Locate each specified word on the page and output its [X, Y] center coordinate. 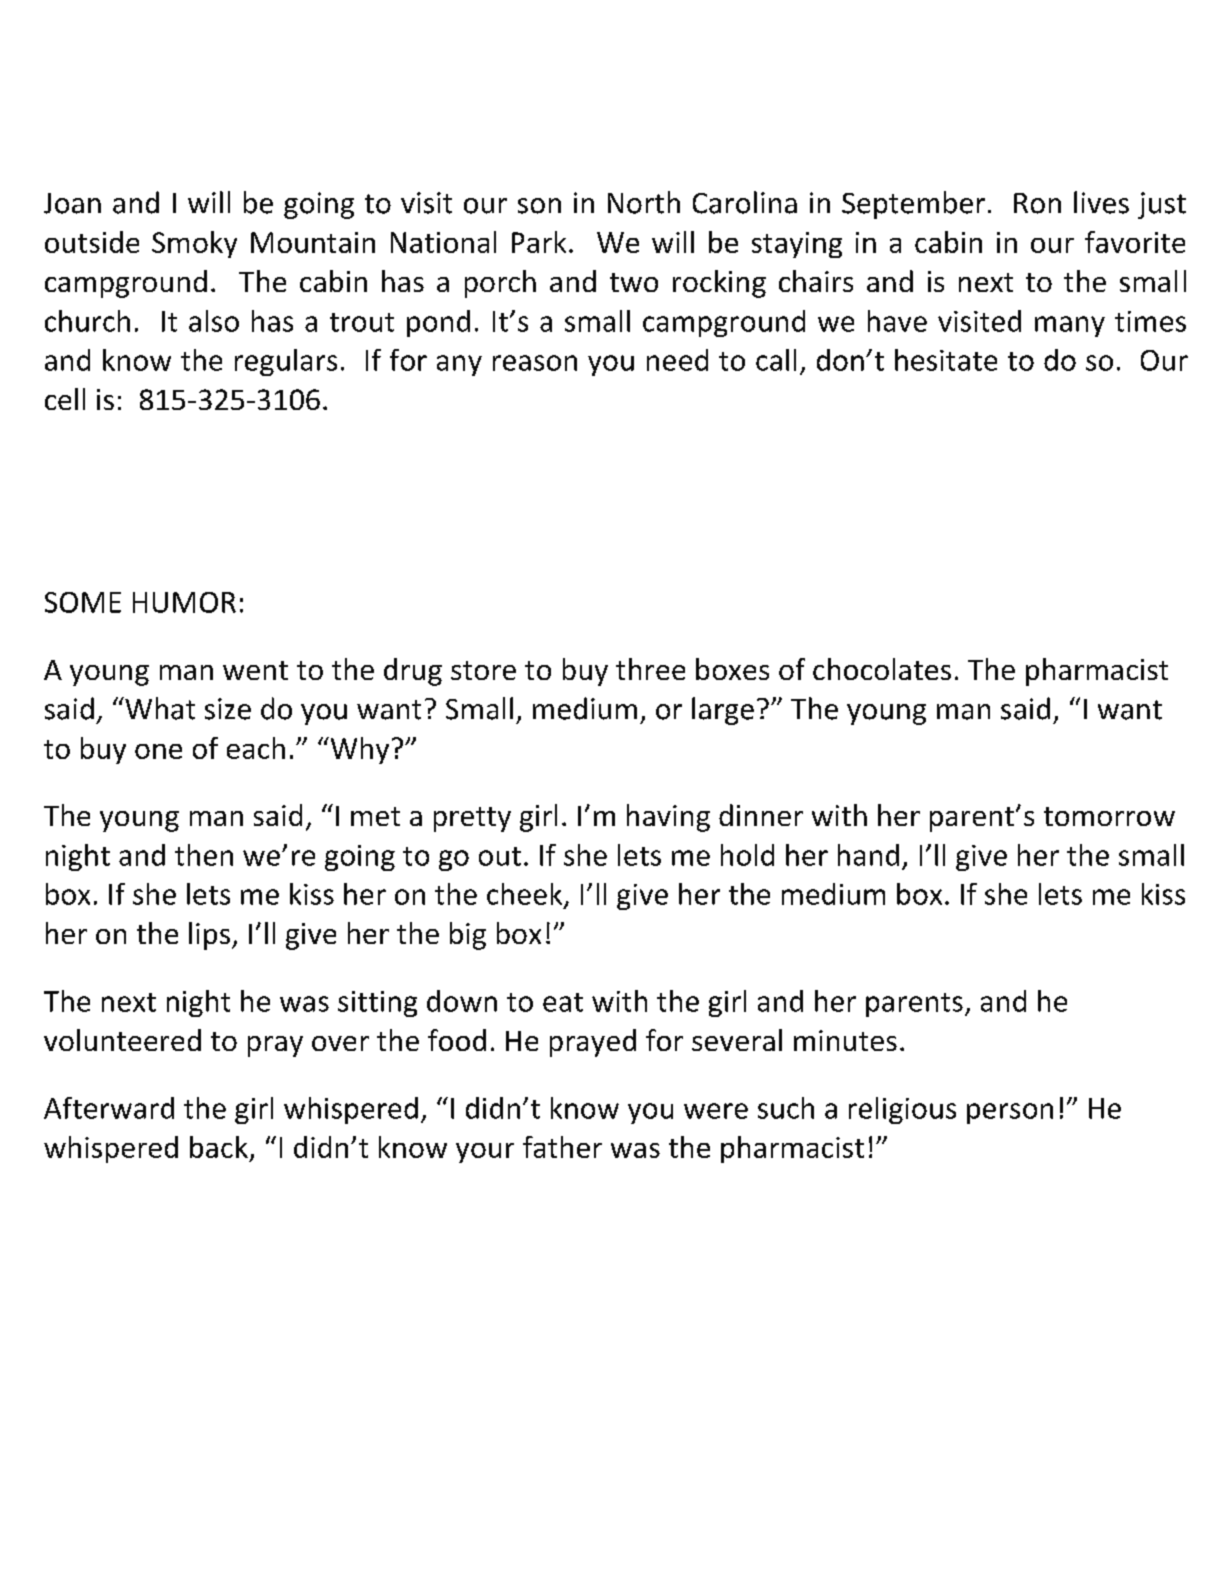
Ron [1037, 203]
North [644, 202]
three [650, 669]
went [255, 670]
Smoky [194, 244]
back [219, 1147]
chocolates [882, 669]
